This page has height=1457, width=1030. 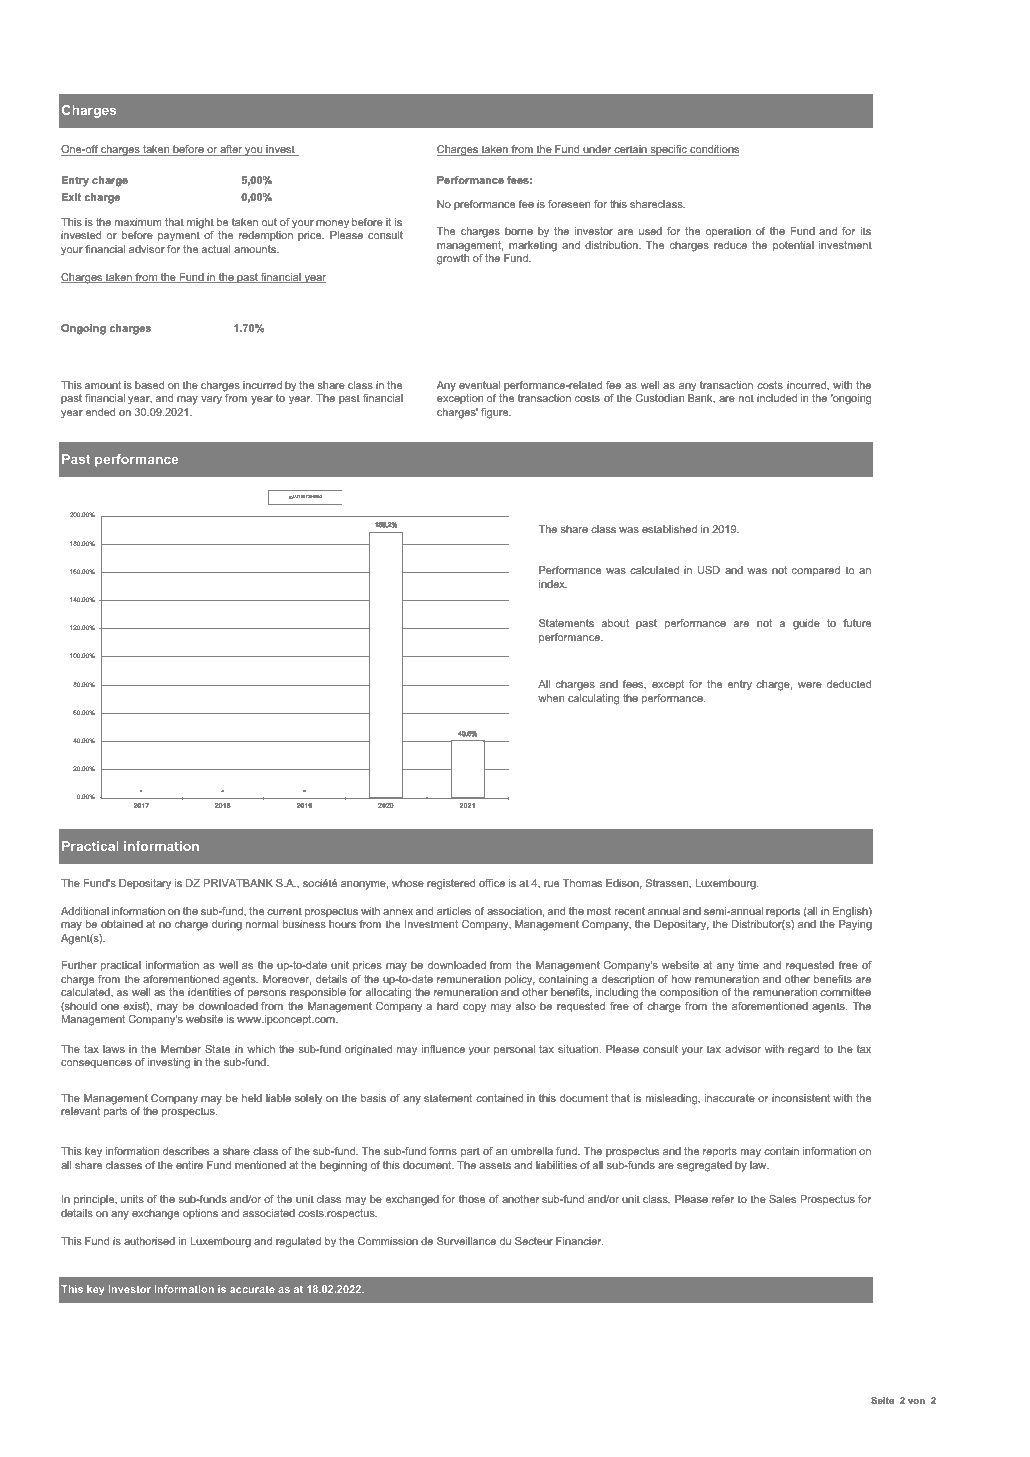 What do you see at coordinates (200, 223) in the page?
I see `might` at bounding box center [200, 223].
